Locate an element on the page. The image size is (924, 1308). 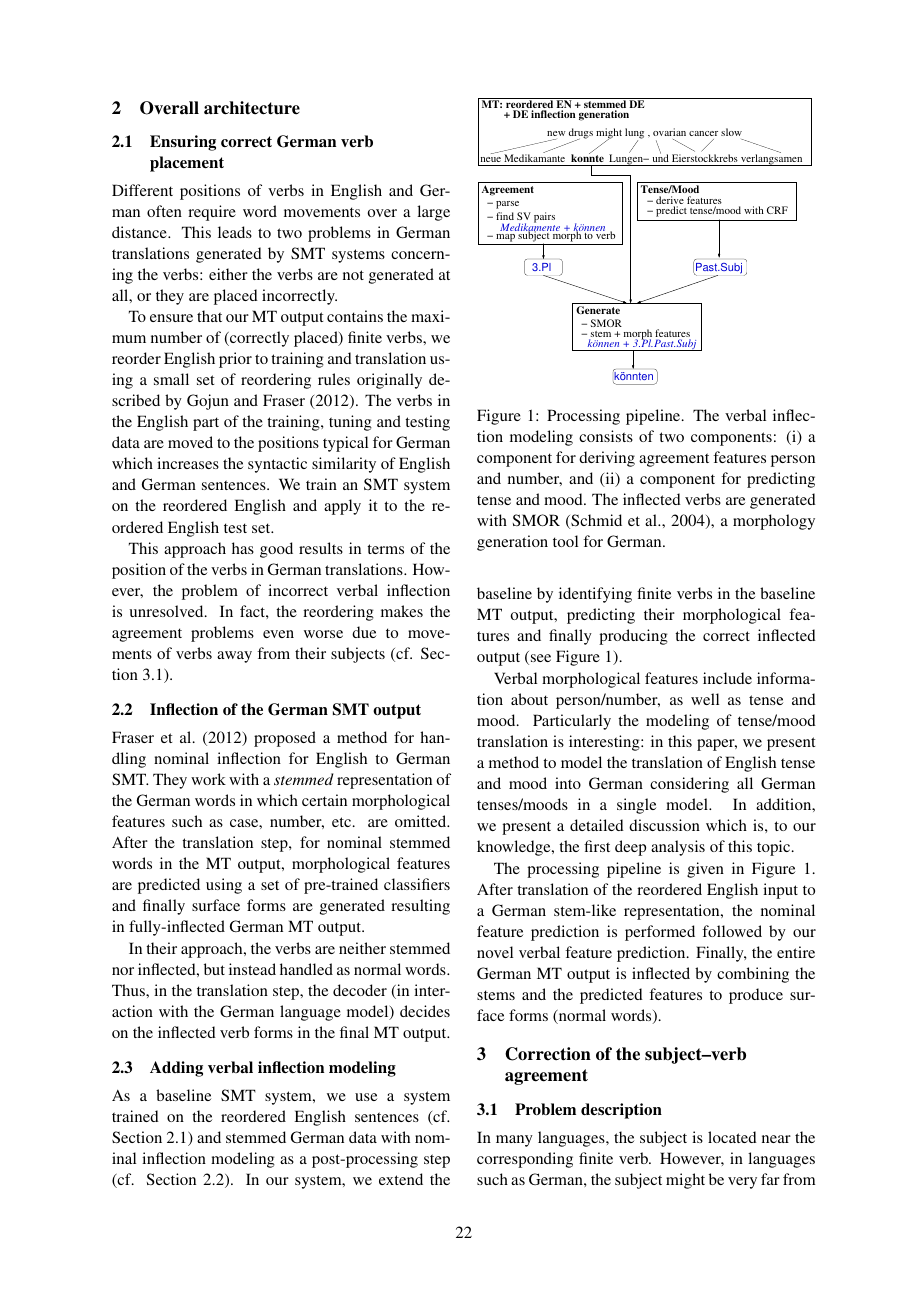
parse is located at coordinates (507, 205).
